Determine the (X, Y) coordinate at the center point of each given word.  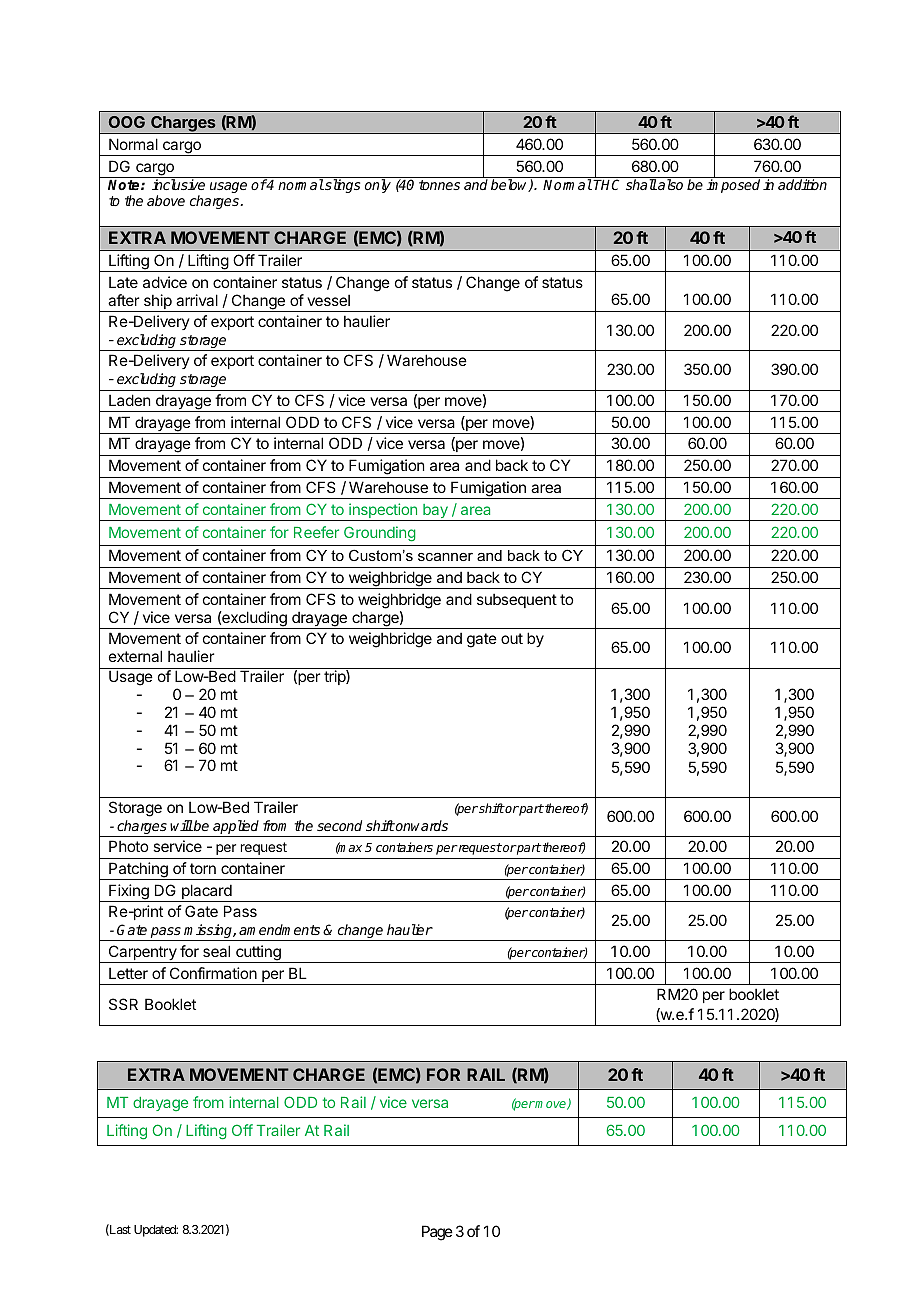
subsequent (517, 600)
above (166, 200)
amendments (279, 929)
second (339, 825)
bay (435, 512)
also (669, 184)
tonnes (439, 185)
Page (437, 1233)
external (135, 656)
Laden (129, 400)
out (512, 638)
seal (216, 951)
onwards (421, 825)
